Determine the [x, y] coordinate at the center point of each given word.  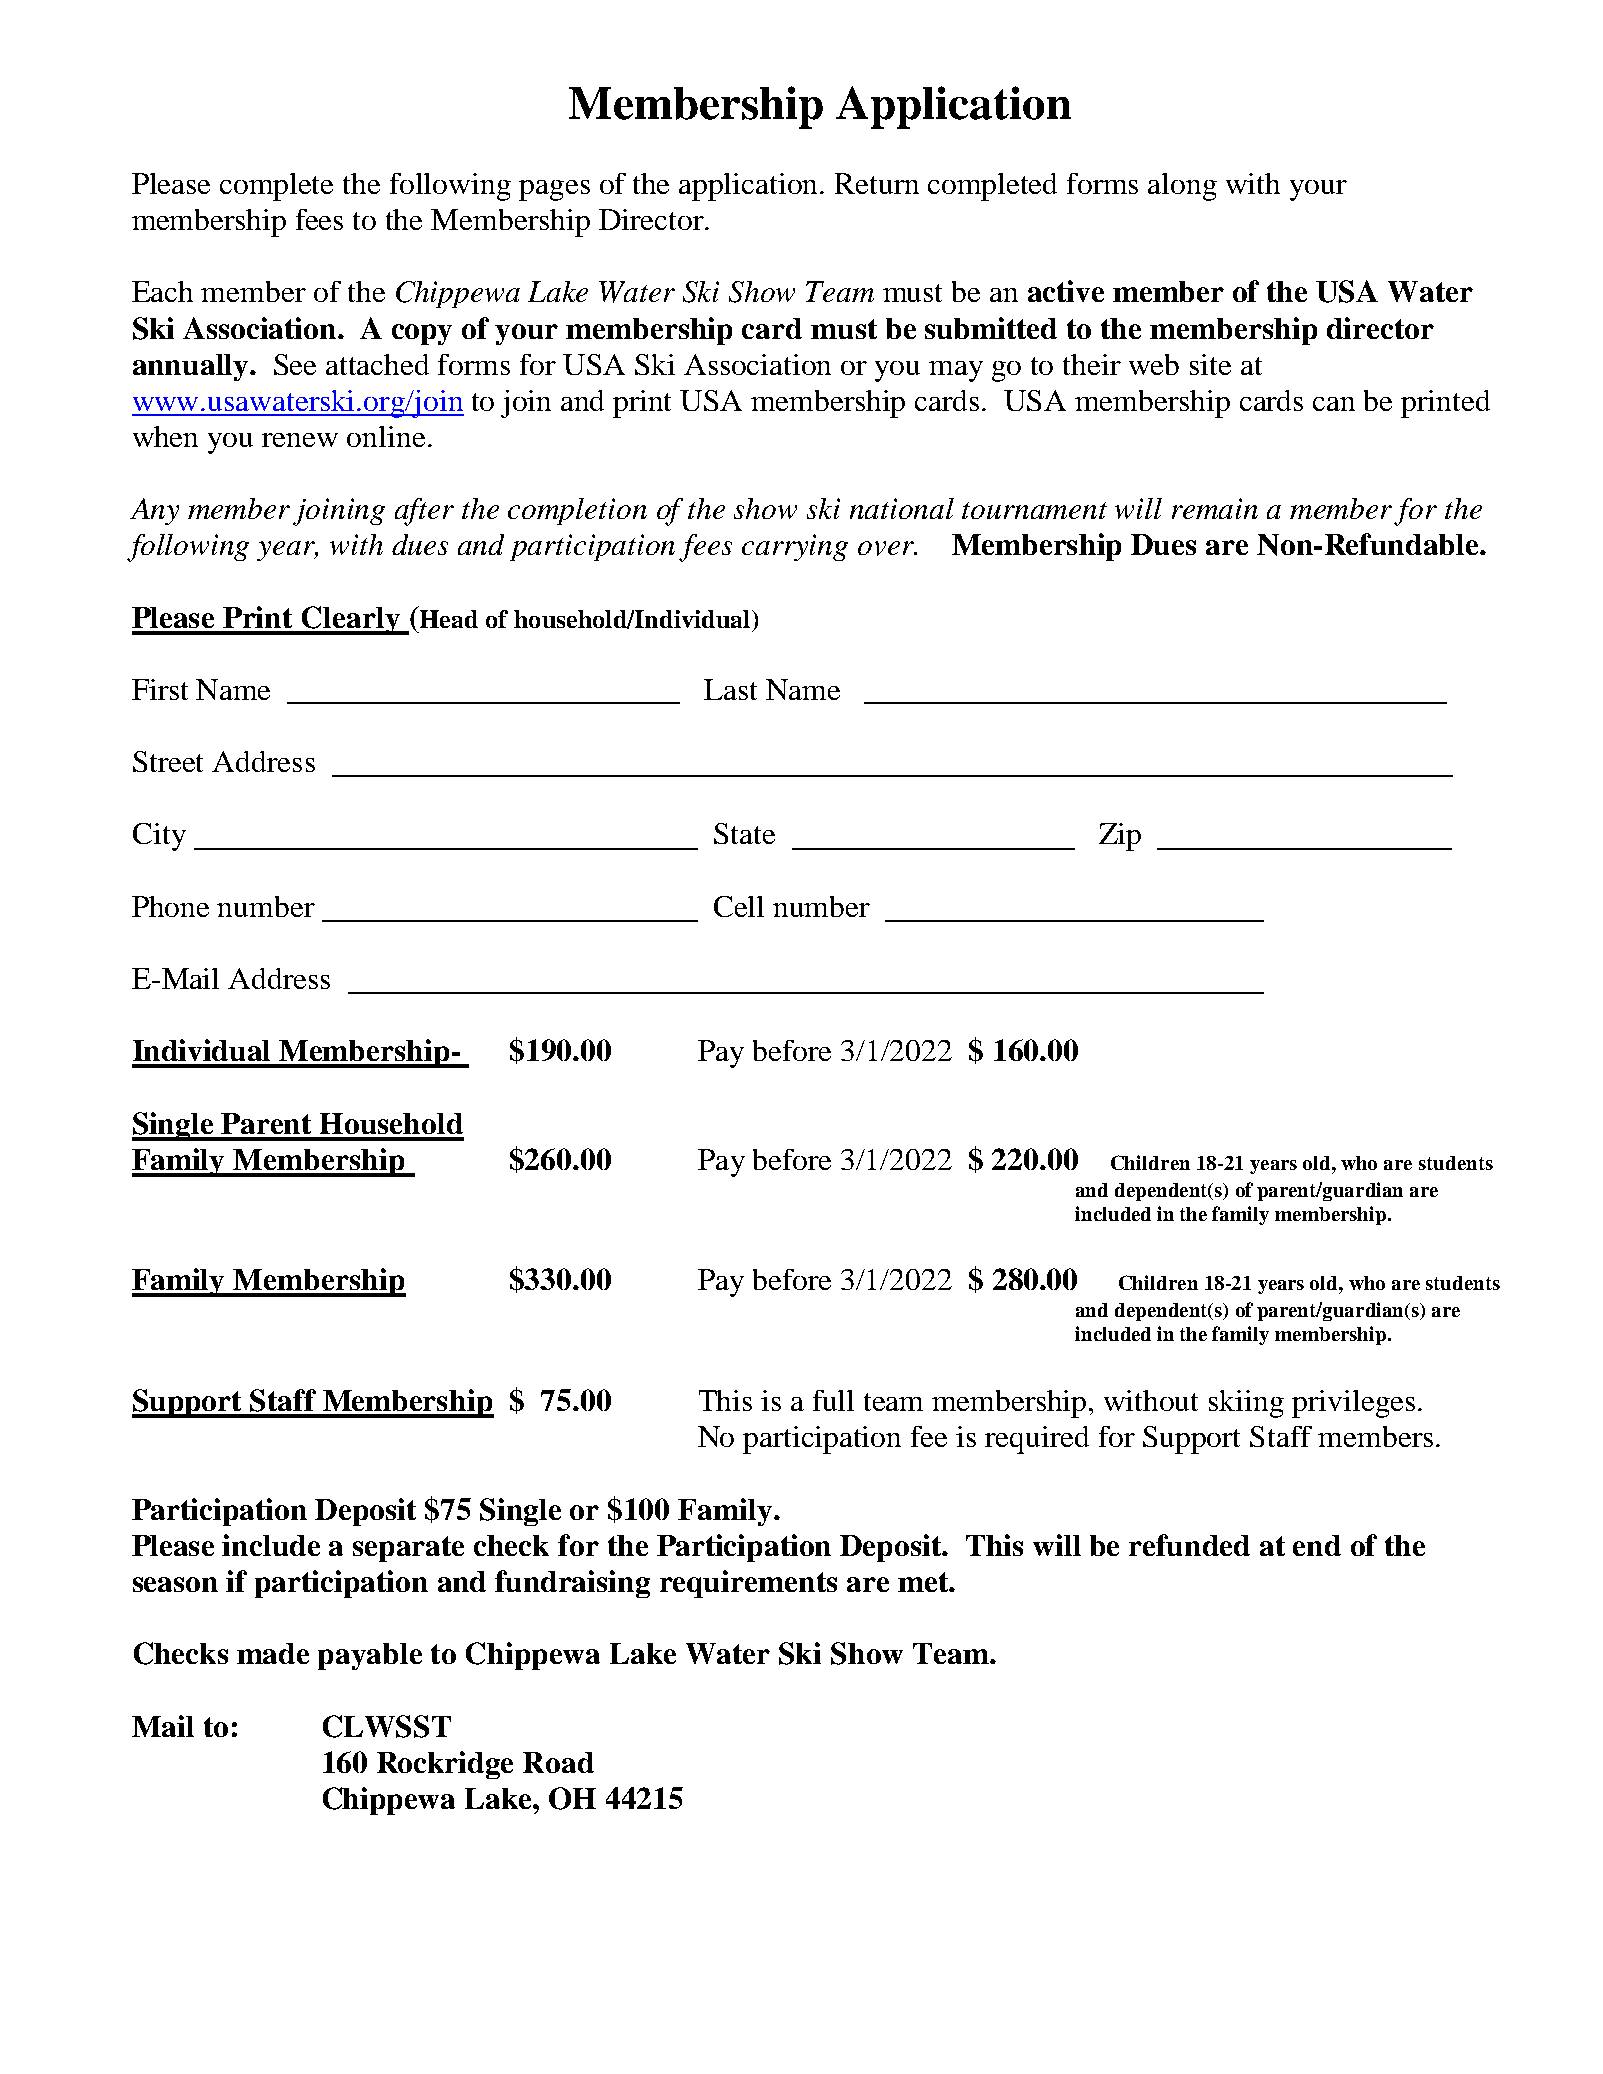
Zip [1120, 837]
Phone [170, 906]
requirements [748, 1584]
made [273, 1653]
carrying [795, 547]
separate [408, 1549]
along [1182, 187]
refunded [1189, 1545]
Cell [739, 906]
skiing [1246, 1404]
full [833, 1400]
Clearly [351, 620]
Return [877, 183]
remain [1215, 508]
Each [162, 291]
